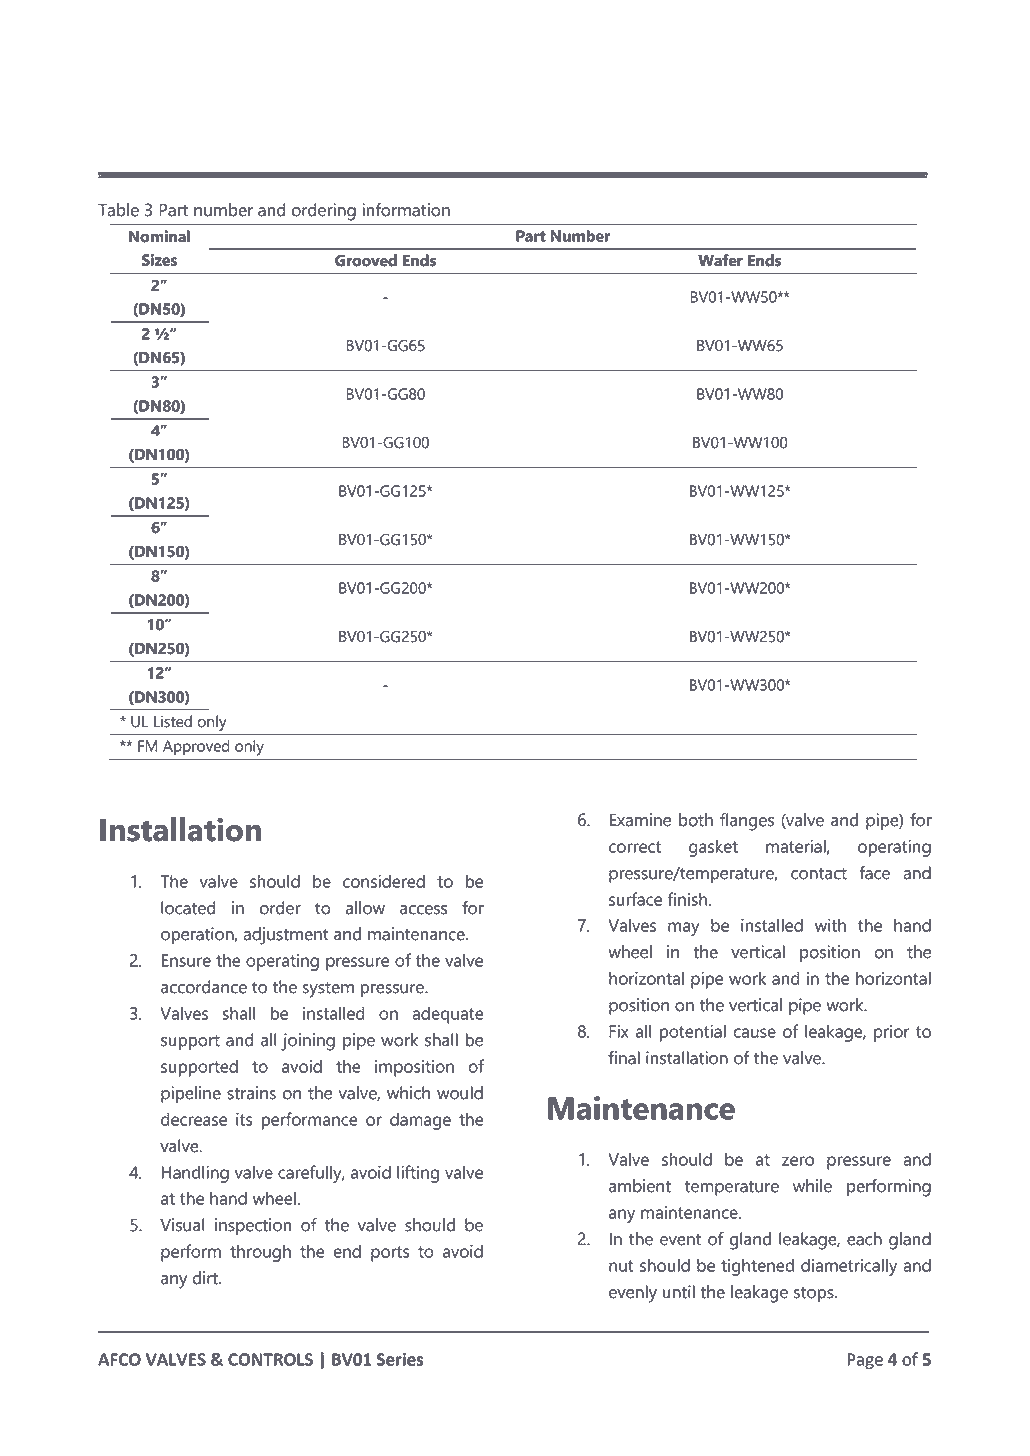  I want to click on dirt, so click(206, 1278).
